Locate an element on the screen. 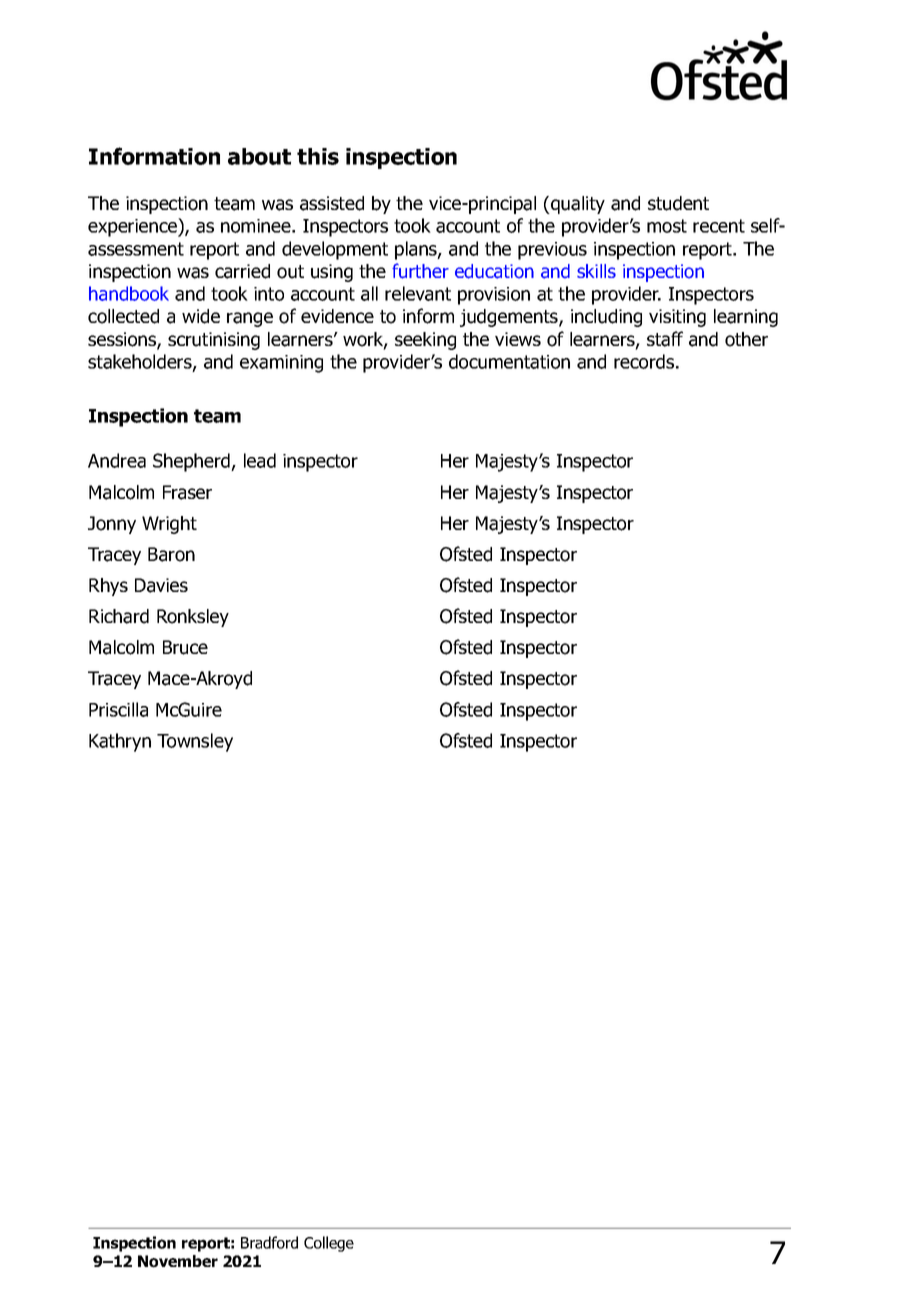 The height and width of the screenshot is (1310, 924). about is located at coordinates (259, 156).
